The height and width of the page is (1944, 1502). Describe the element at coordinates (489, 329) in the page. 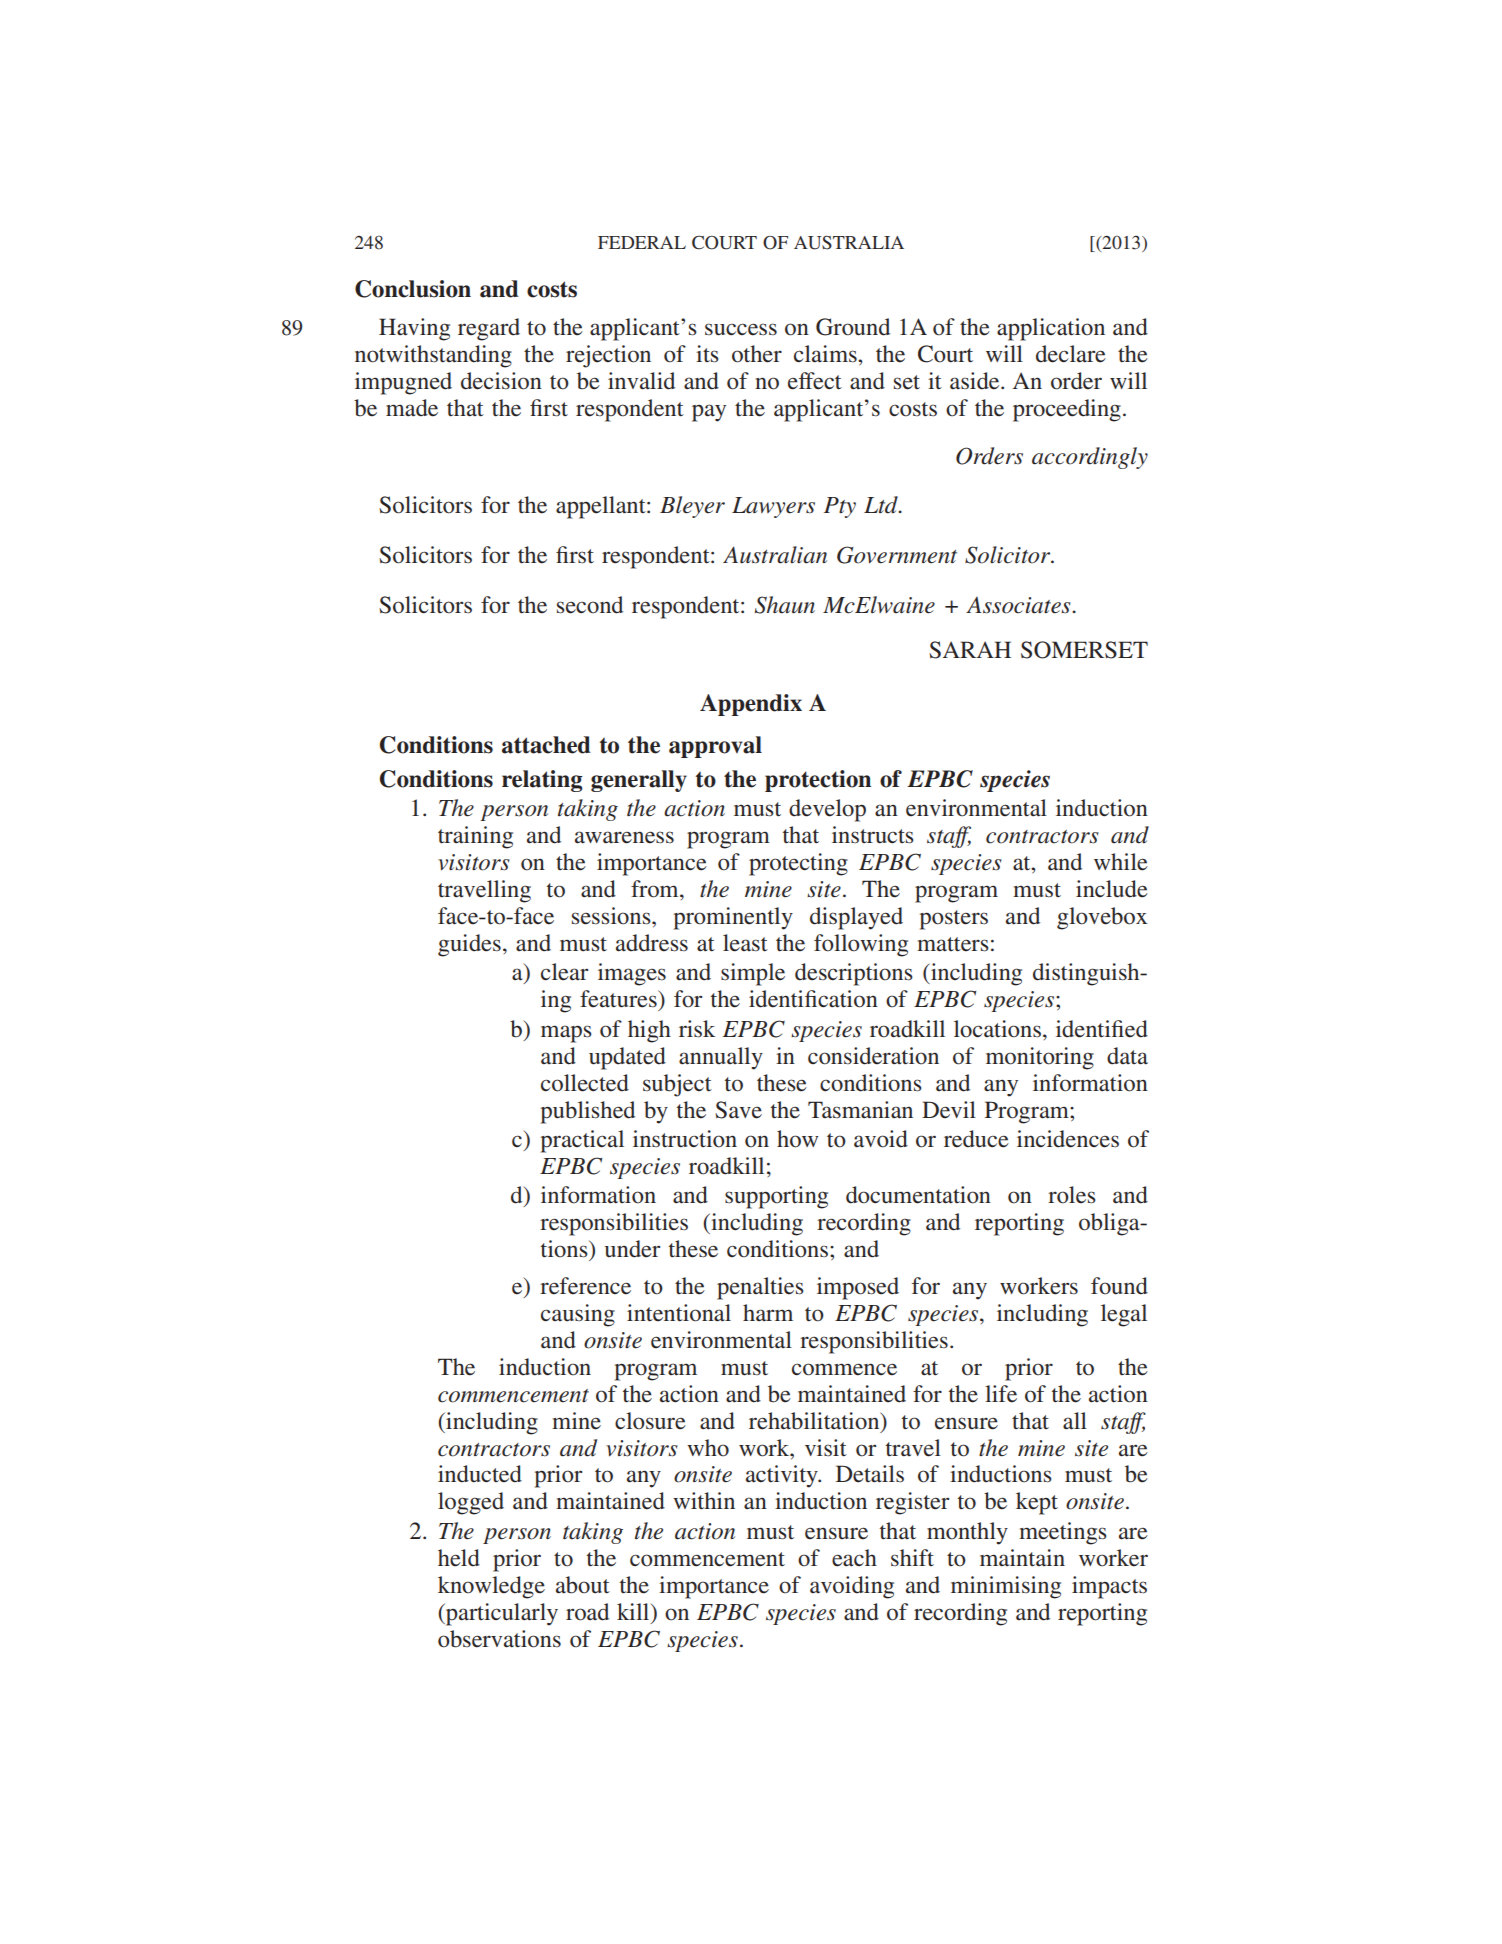

I see `regard` at that location.
